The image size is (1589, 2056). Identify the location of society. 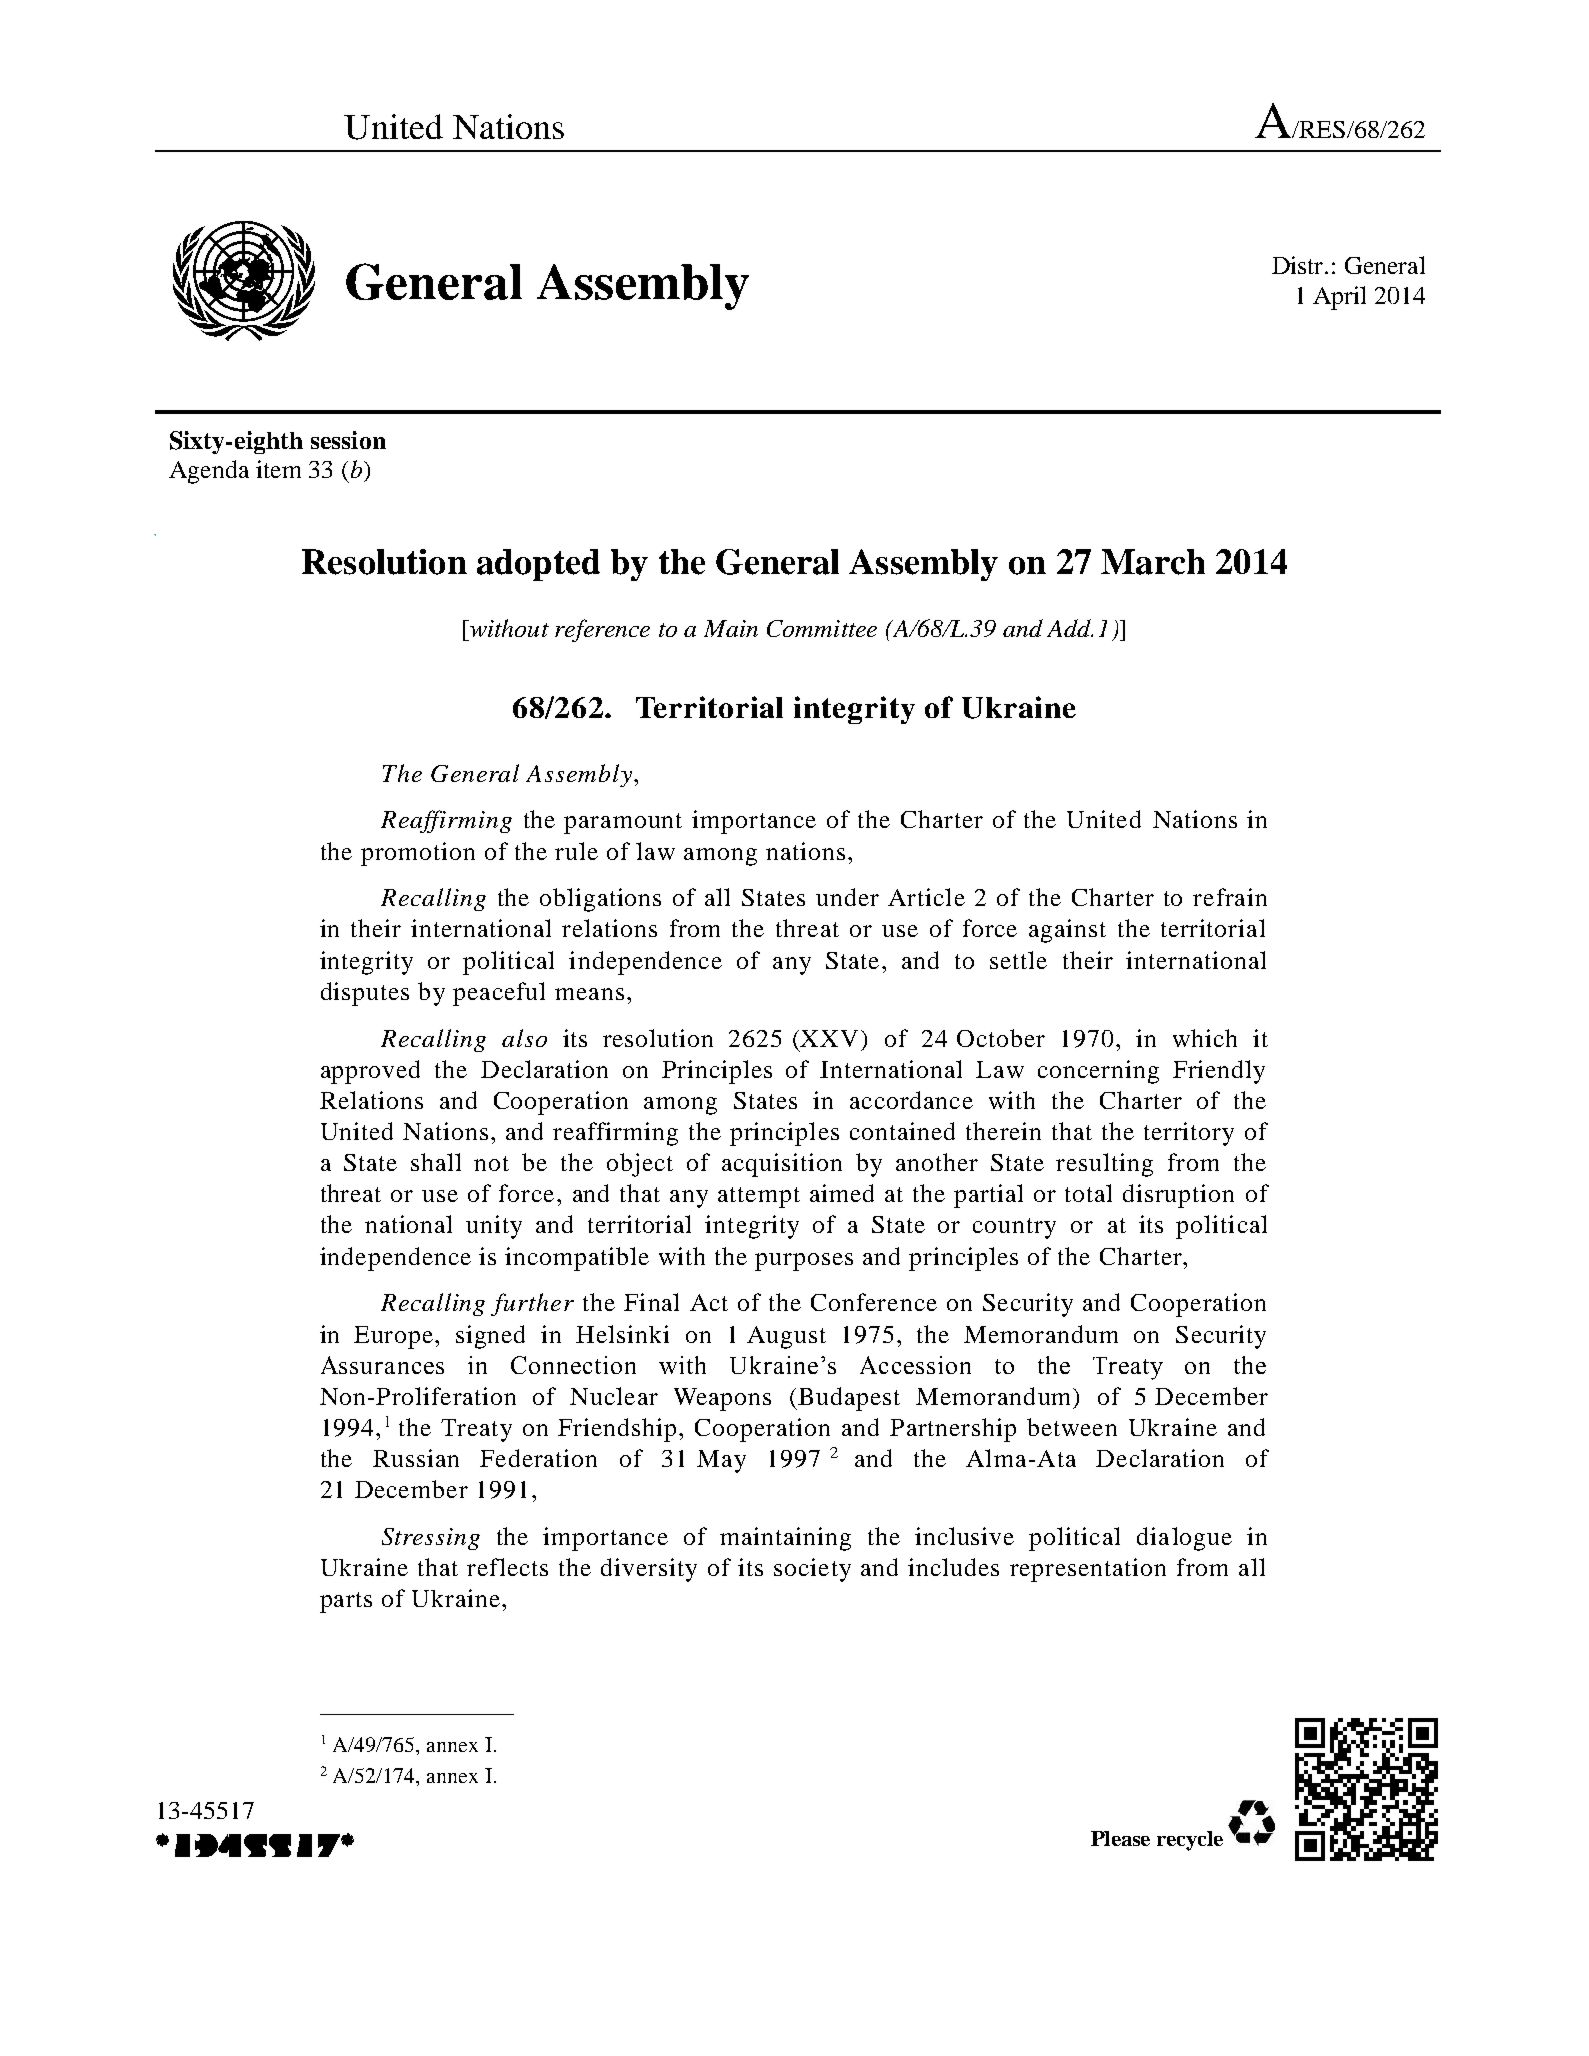
(812, 1570).
